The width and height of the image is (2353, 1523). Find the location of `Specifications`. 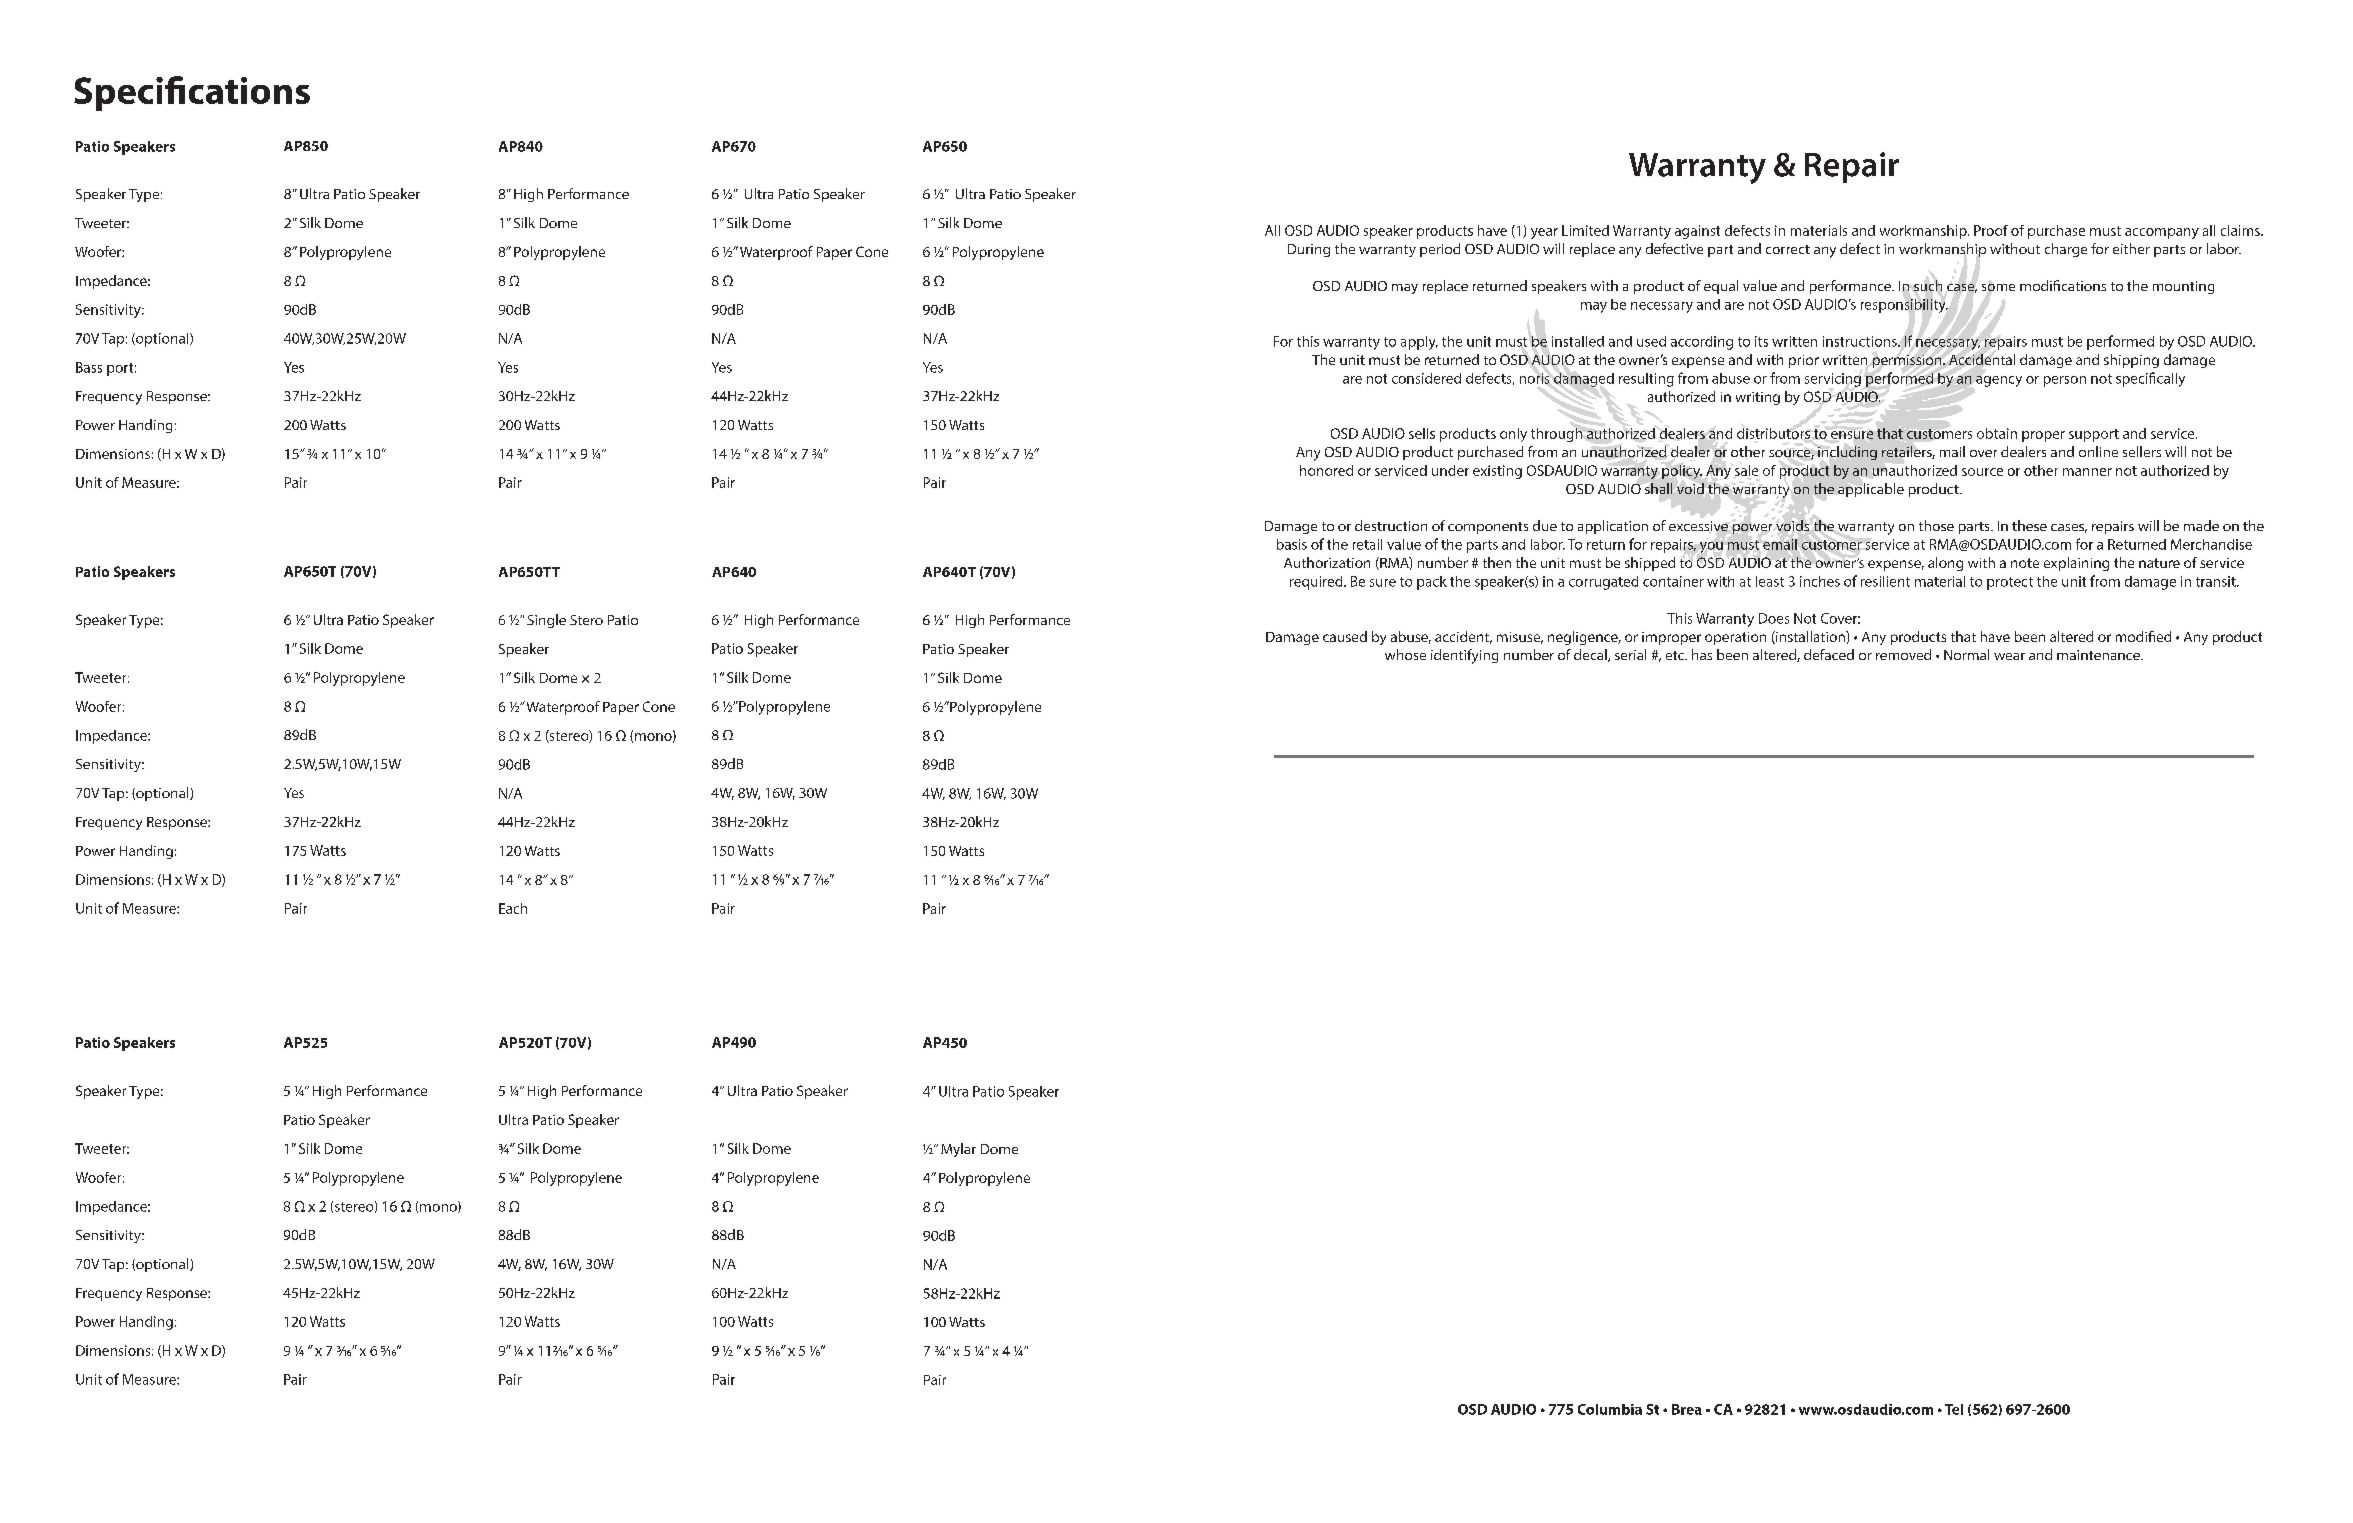

Specifications is located at coordinates (192, 93).
